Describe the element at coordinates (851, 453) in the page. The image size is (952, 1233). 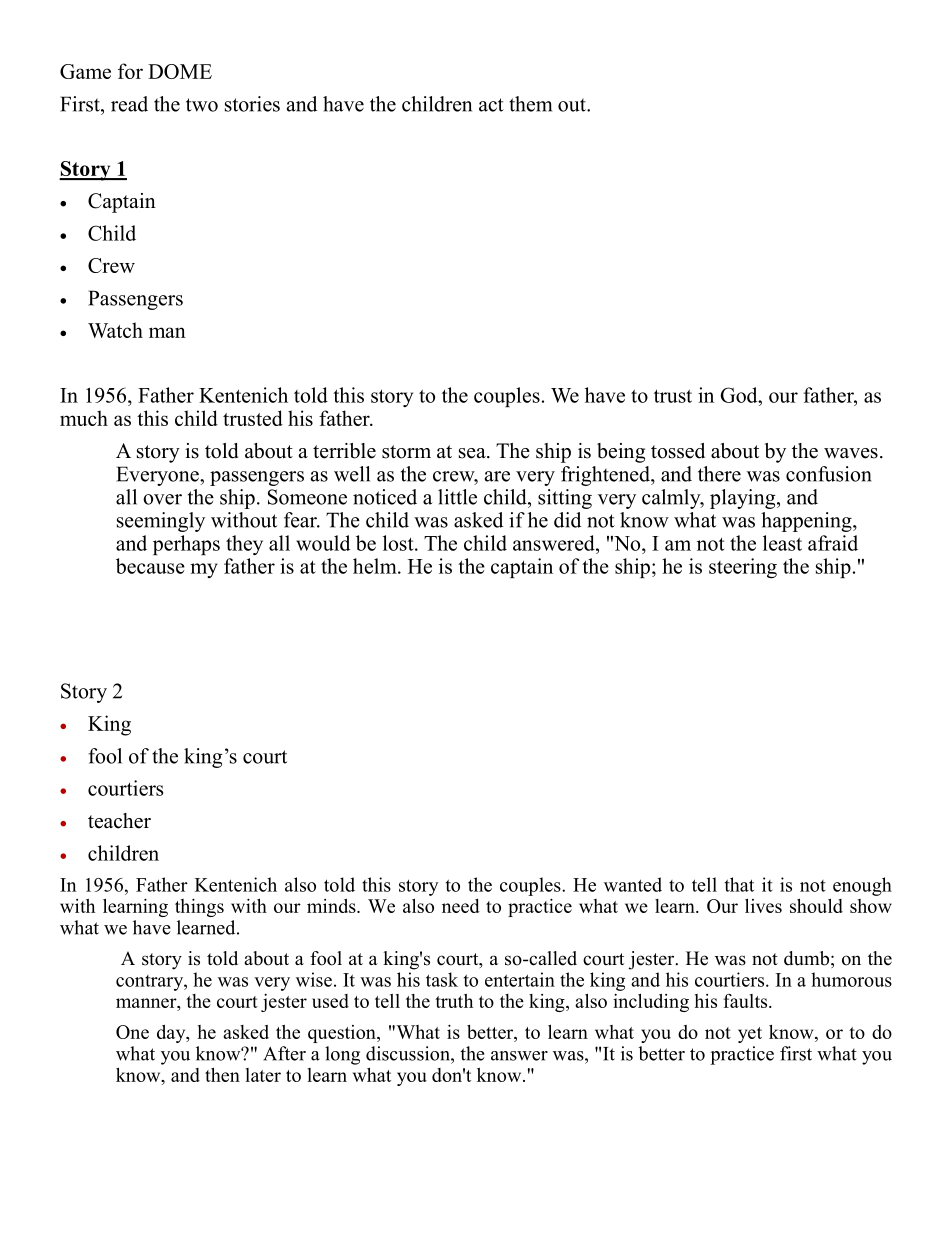
I see `waves` at that location.
